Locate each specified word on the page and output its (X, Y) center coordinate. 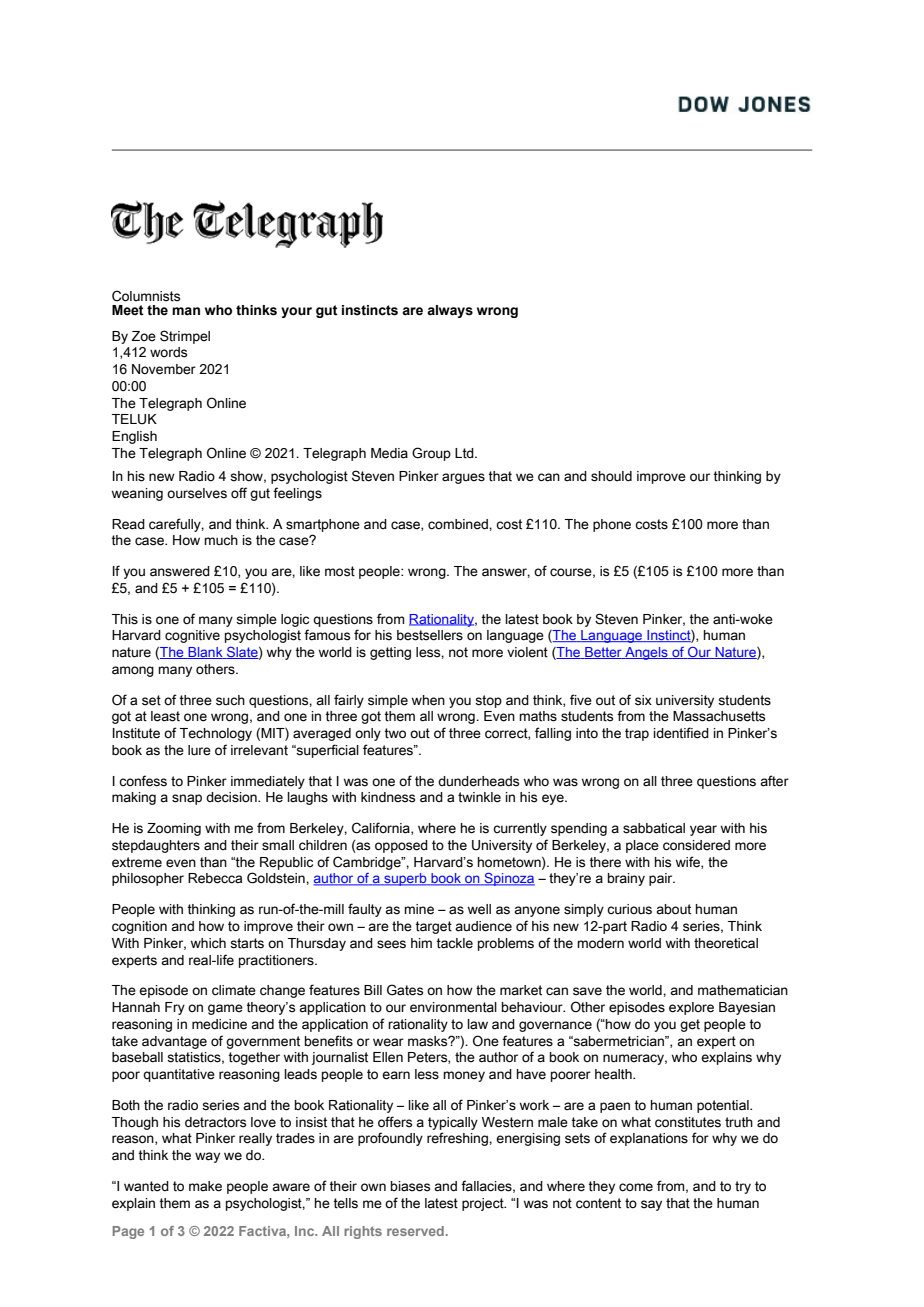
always (450, 311)
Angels (646, 653)
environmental (453, 1007)
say (651, 1205)
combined (459, 524)
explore (691, 1008)
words (168, 352)
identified (681, 733)
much (221, 540)
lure (199, 750)
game (225, 1009)
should (611, 476)
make (205, 1186)
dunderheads (478, 781)
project (484, 1204)
